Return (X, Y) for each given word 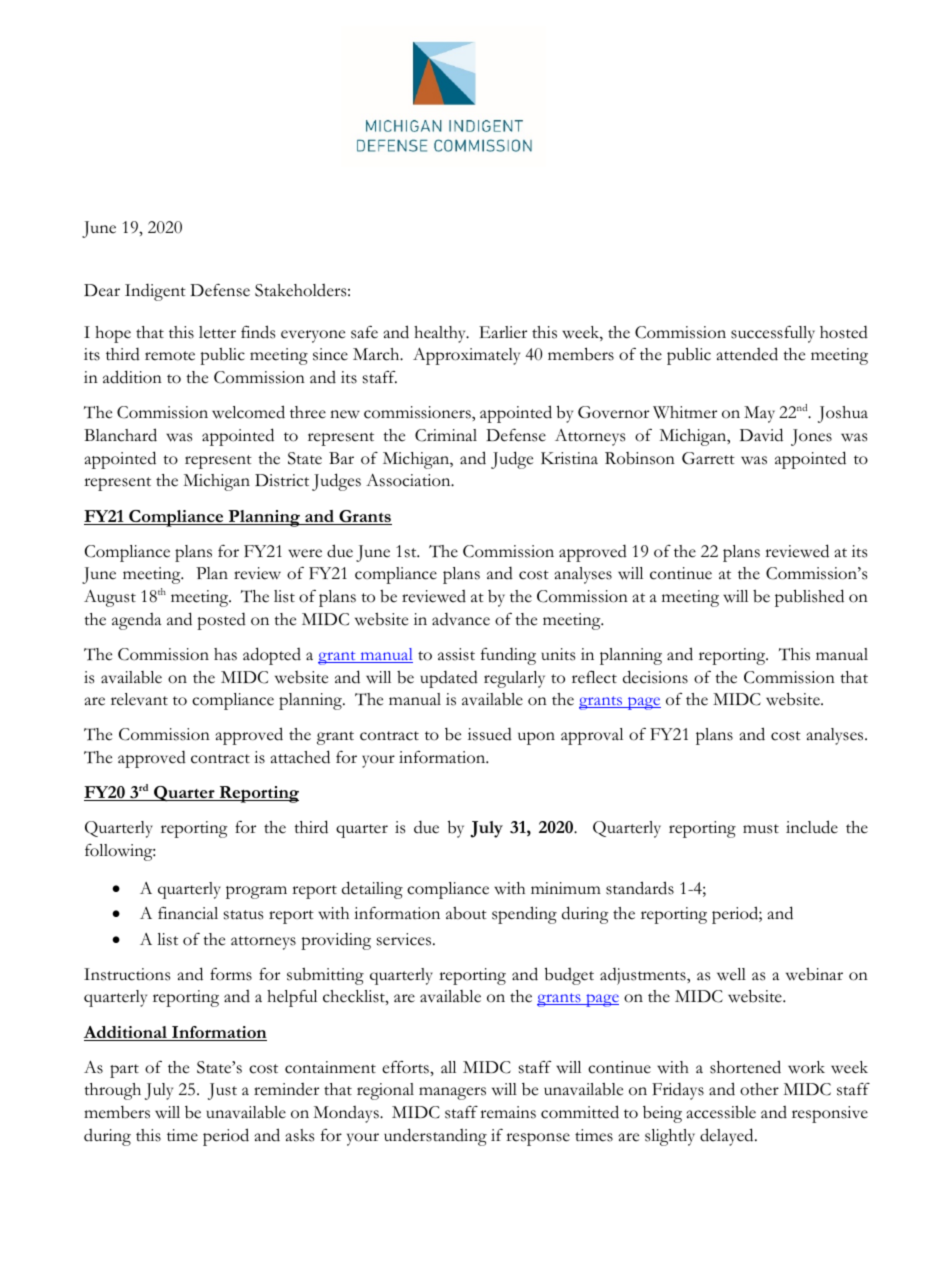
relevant (139, 699)
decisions (655, 677)
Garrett (708, 458)
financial (188, 913)
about (466, 913)
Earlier (503, 332)
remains (508, 1112)
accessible (721, 1112)
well (731, 974)
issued (490, 734)
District (282, 480)
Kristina (569, 458)
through (112, 1091)
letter (217, 332)
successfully (773, 334)
